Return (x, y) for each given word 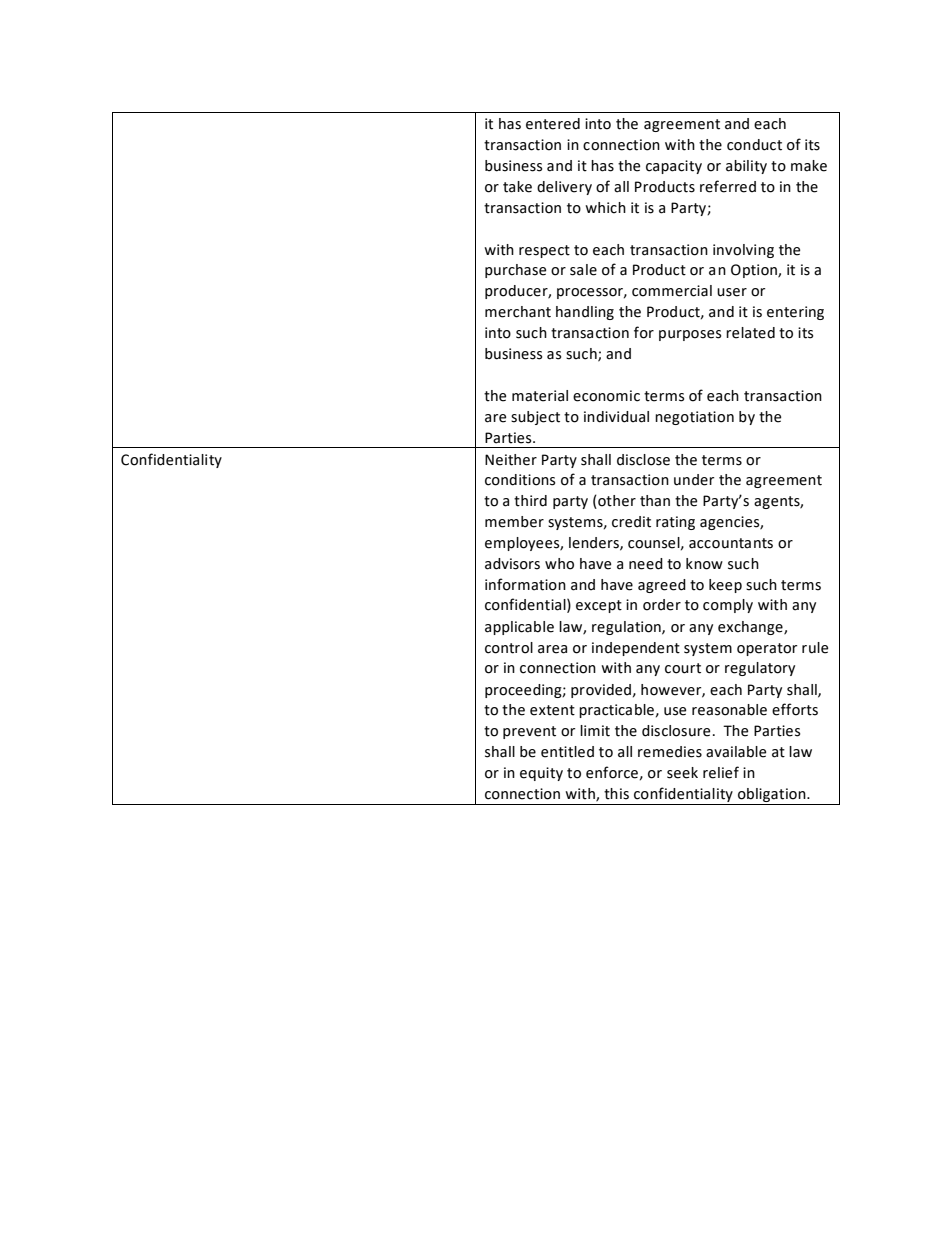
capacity (674, 167)
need (646, 564)
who (559, 564)
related (750, 333)
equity (541, 774)
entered (553, 124)
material (540, 396)
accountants (731, 543)
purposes (690, 335)
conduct (754, 145)
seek (682, 773)
